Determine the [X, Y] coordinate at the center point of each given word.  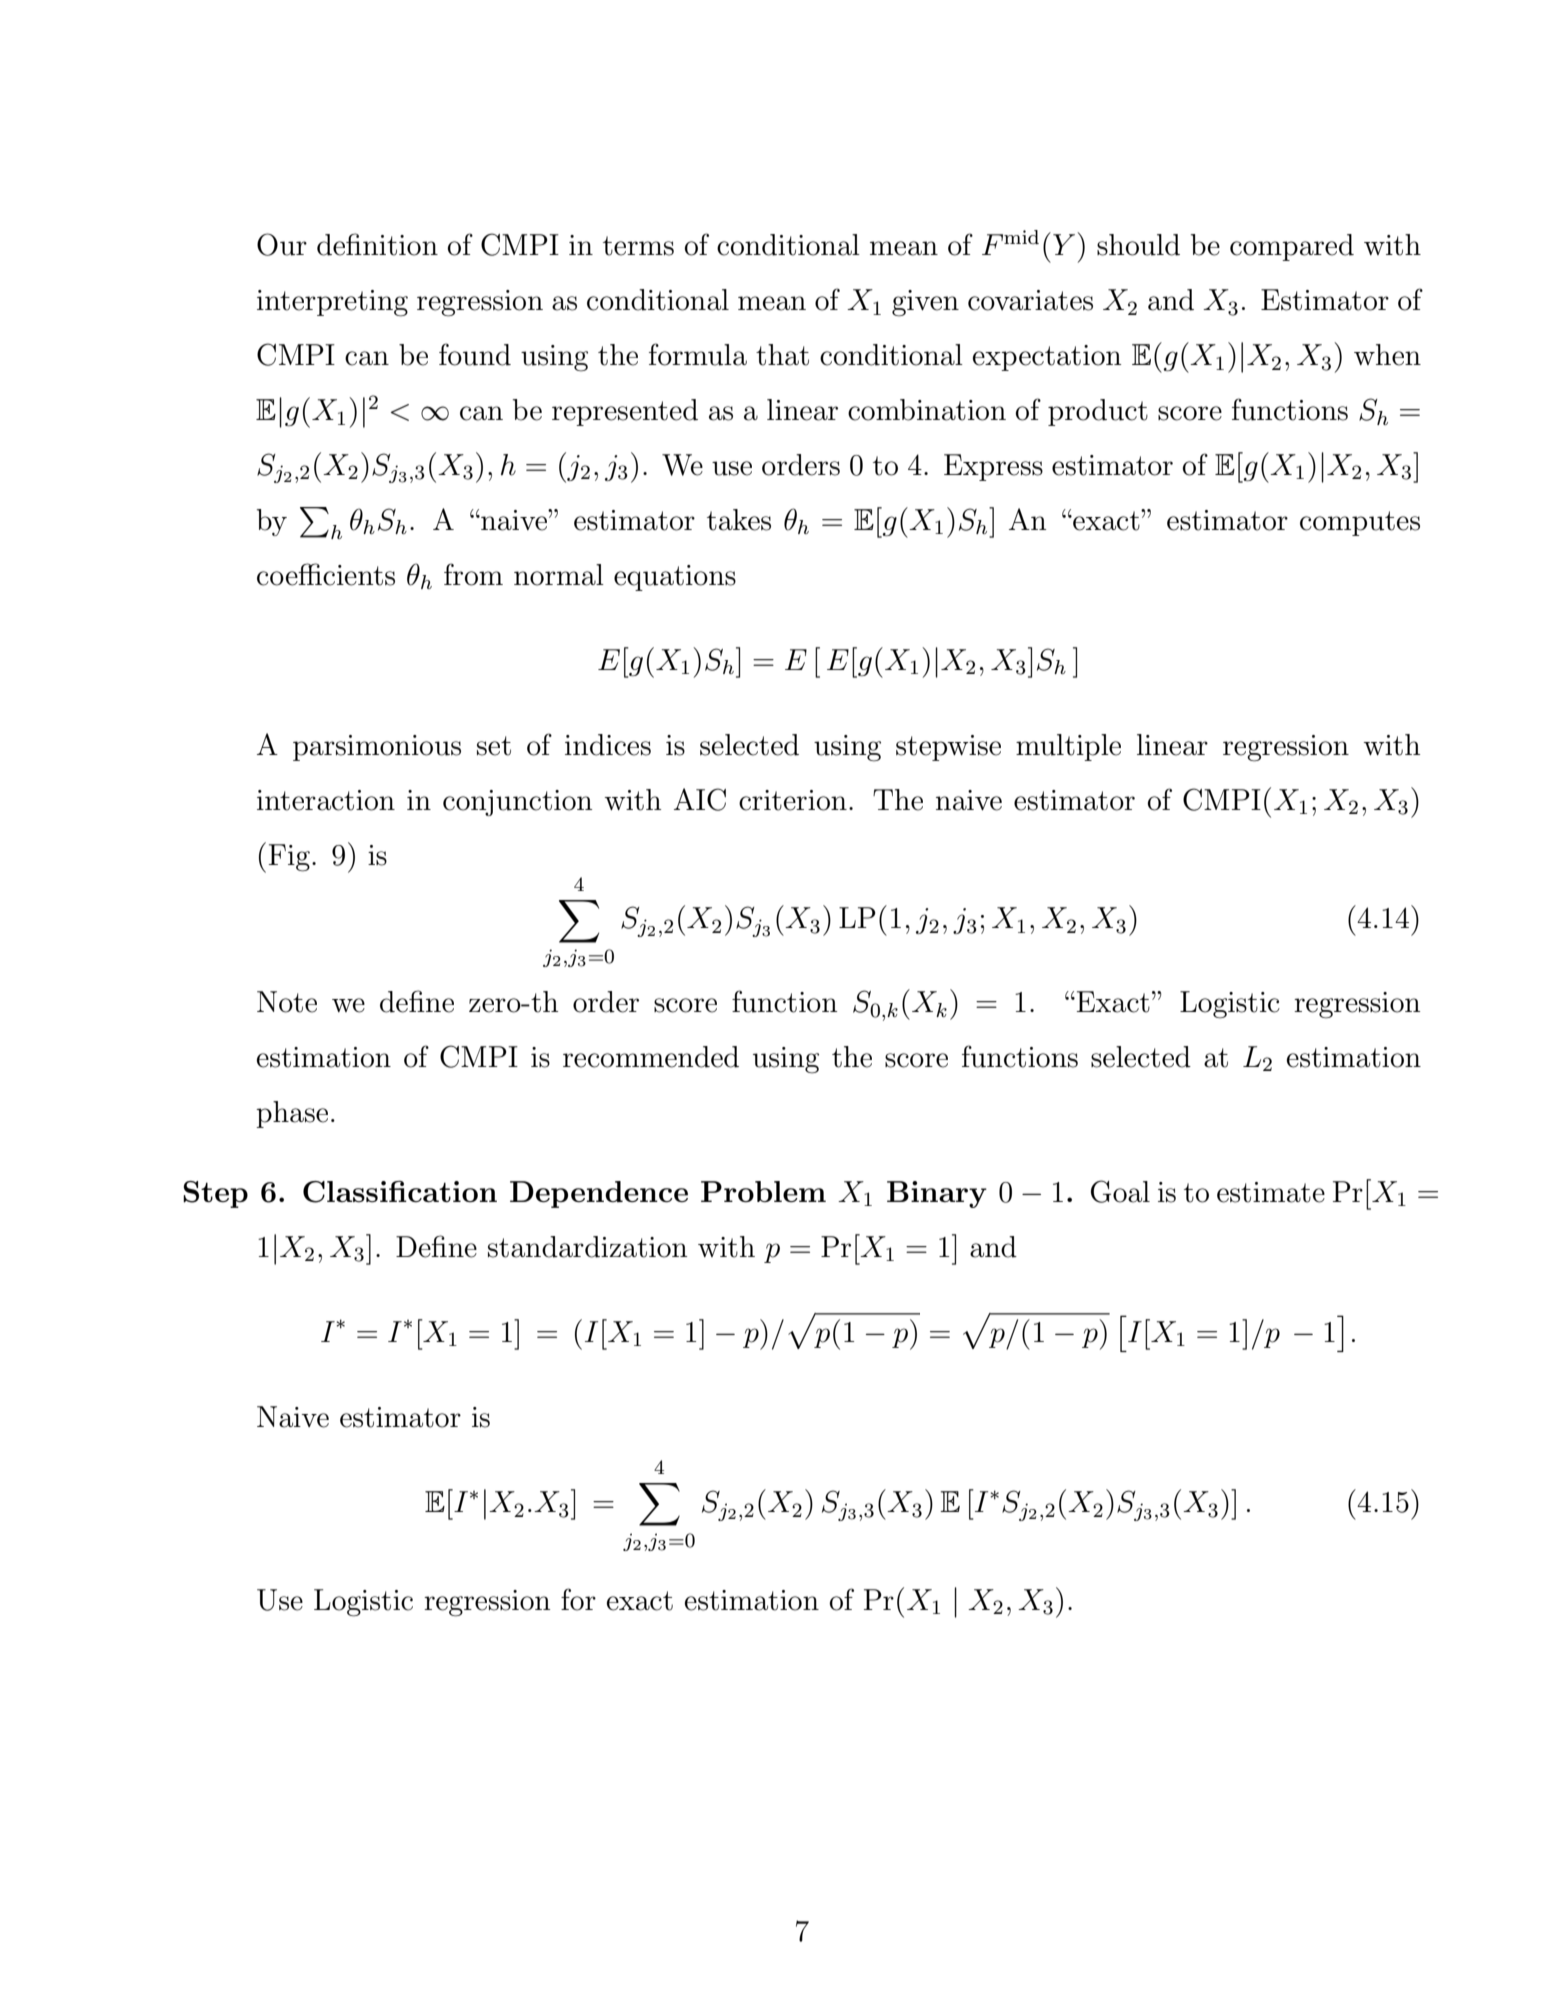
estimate [1271, 1192]
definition [377, 244]
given [925, 303]
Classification [400, 1192]
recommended [651, 1057]
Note [287, 1002]
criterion [793, 800]
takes [739, 520]
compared [1292, 247]
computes [1360, 523]
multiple [1068, 747]
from [473, 574]
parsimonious [377, 748]
